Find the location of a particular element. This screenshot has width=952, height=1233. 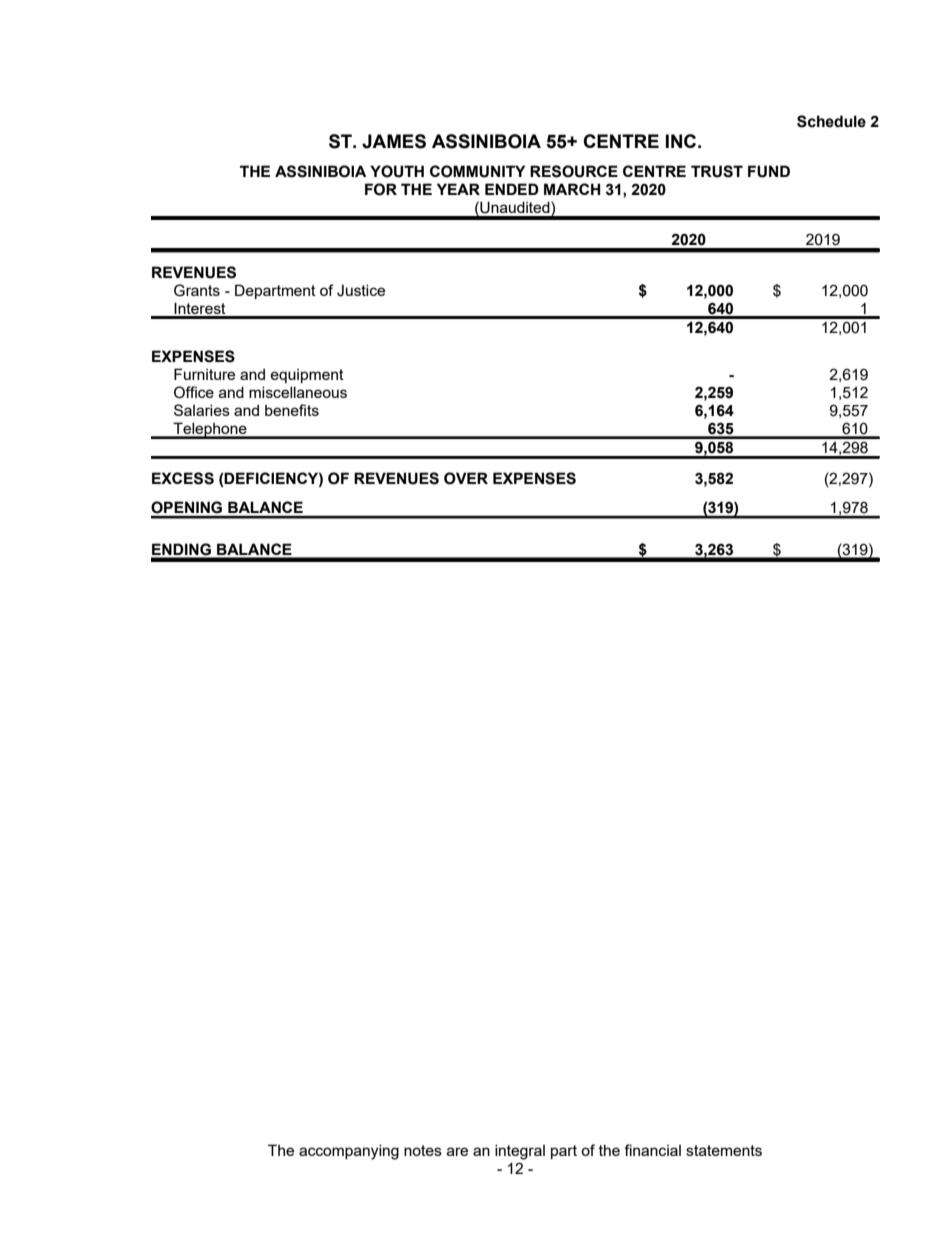

FUND is located at coordinates (769, 171).
